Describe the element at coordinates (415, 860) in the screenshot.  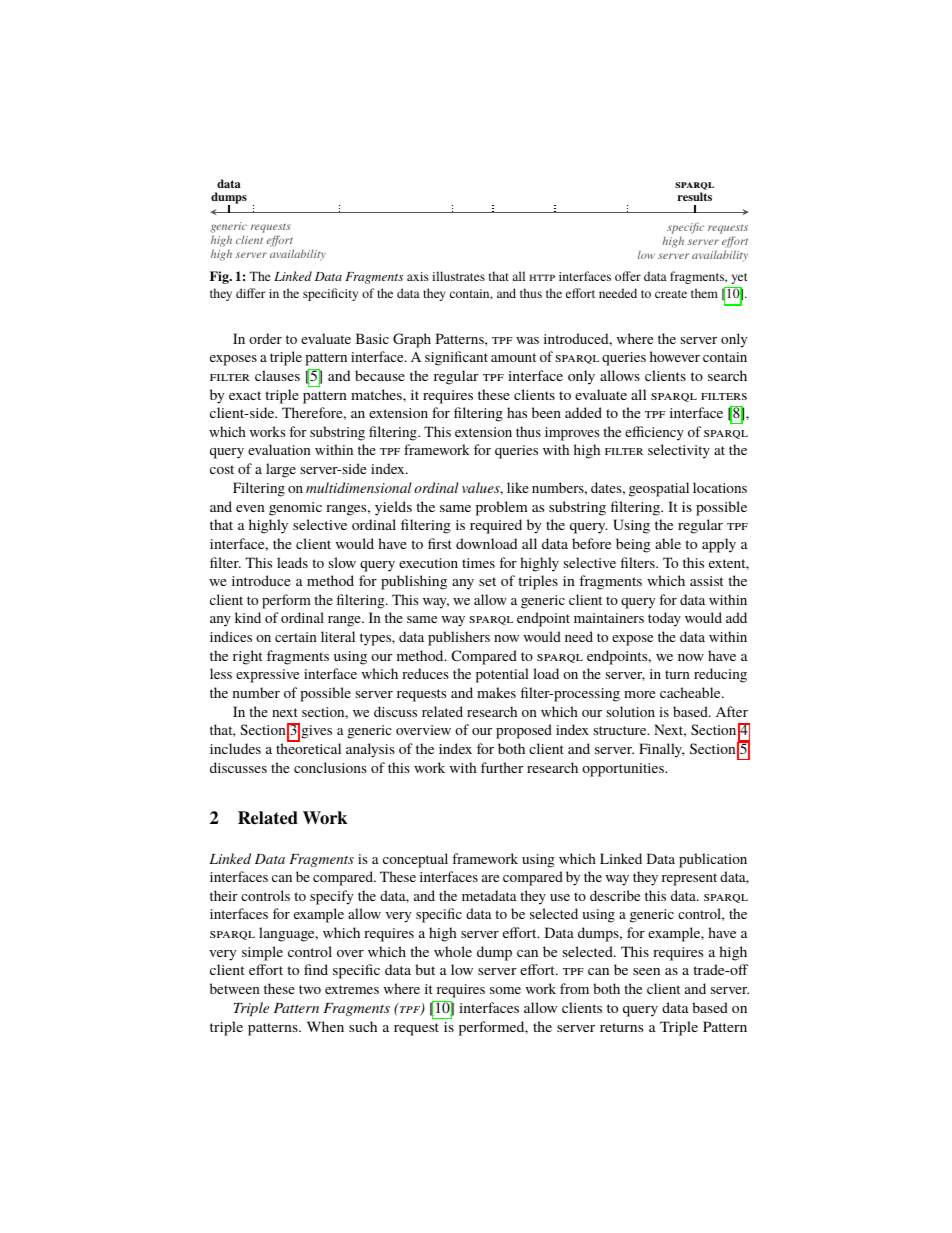
I see `conceptual` at that location.
